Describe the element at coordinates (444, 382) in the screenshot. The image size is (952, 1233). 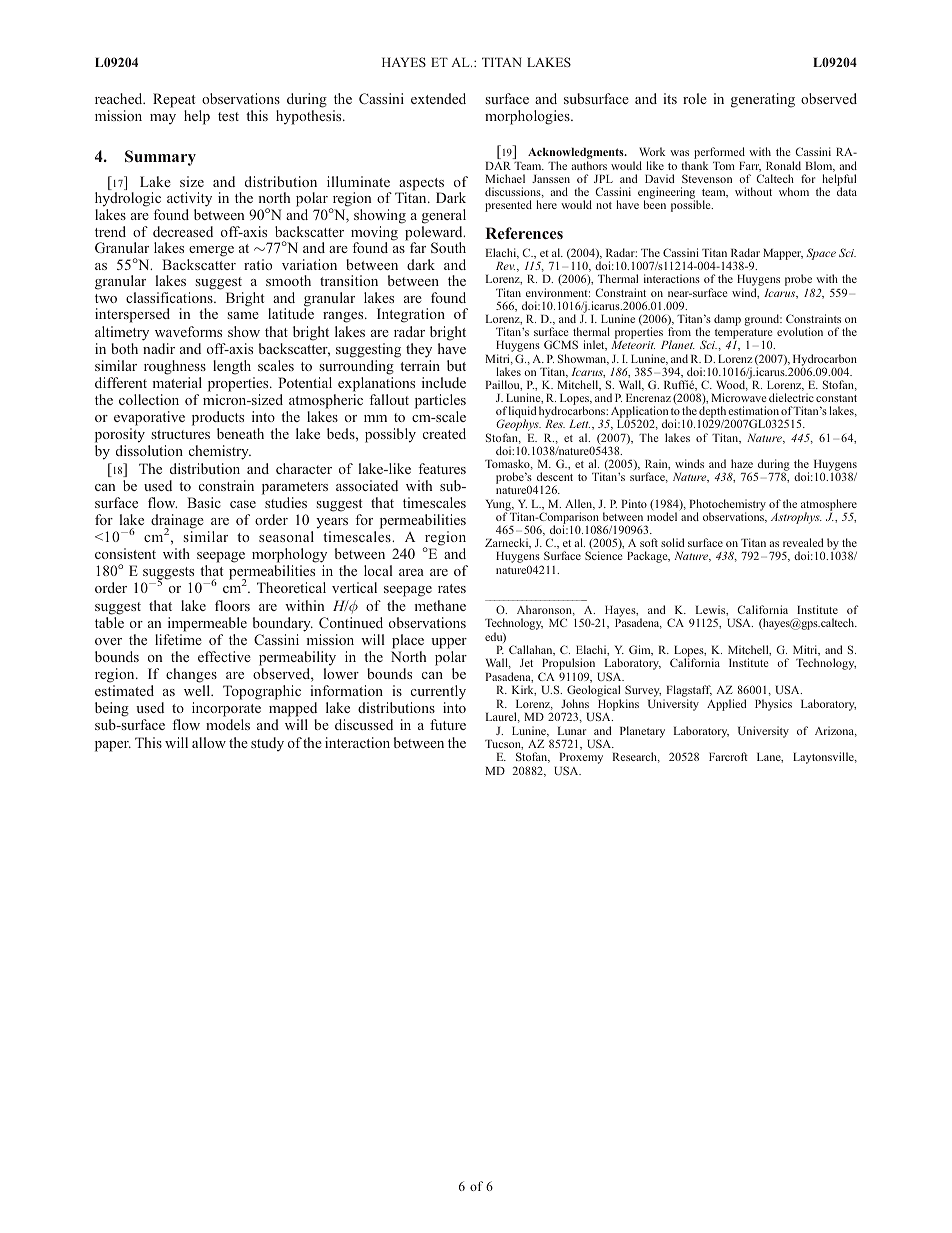
I see `include` at that location.
